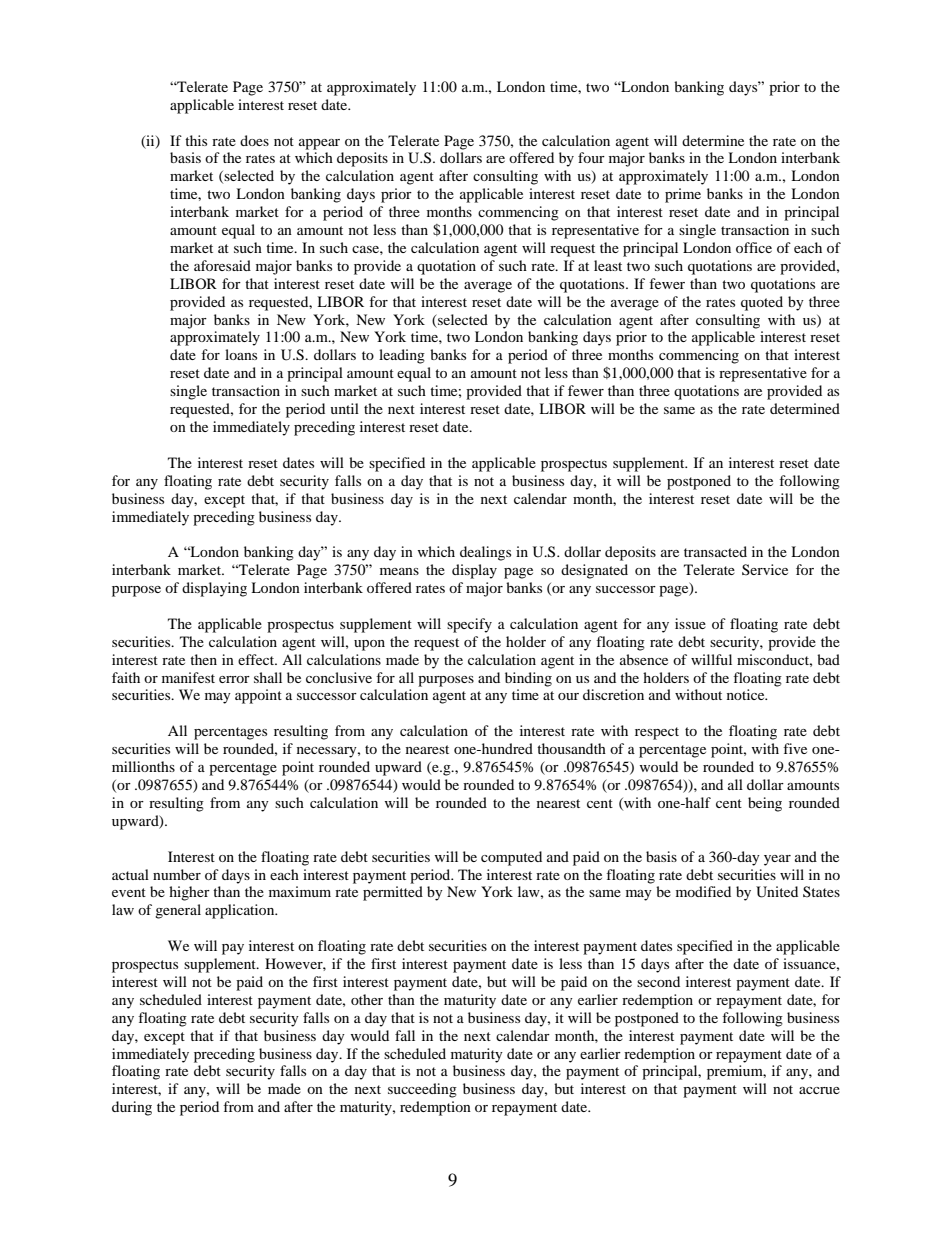 Image resolution: width=952 pixels, height=1233 pixels. Describe the element at coordinates (690, 623) in the image. I see `issue` at that location.
